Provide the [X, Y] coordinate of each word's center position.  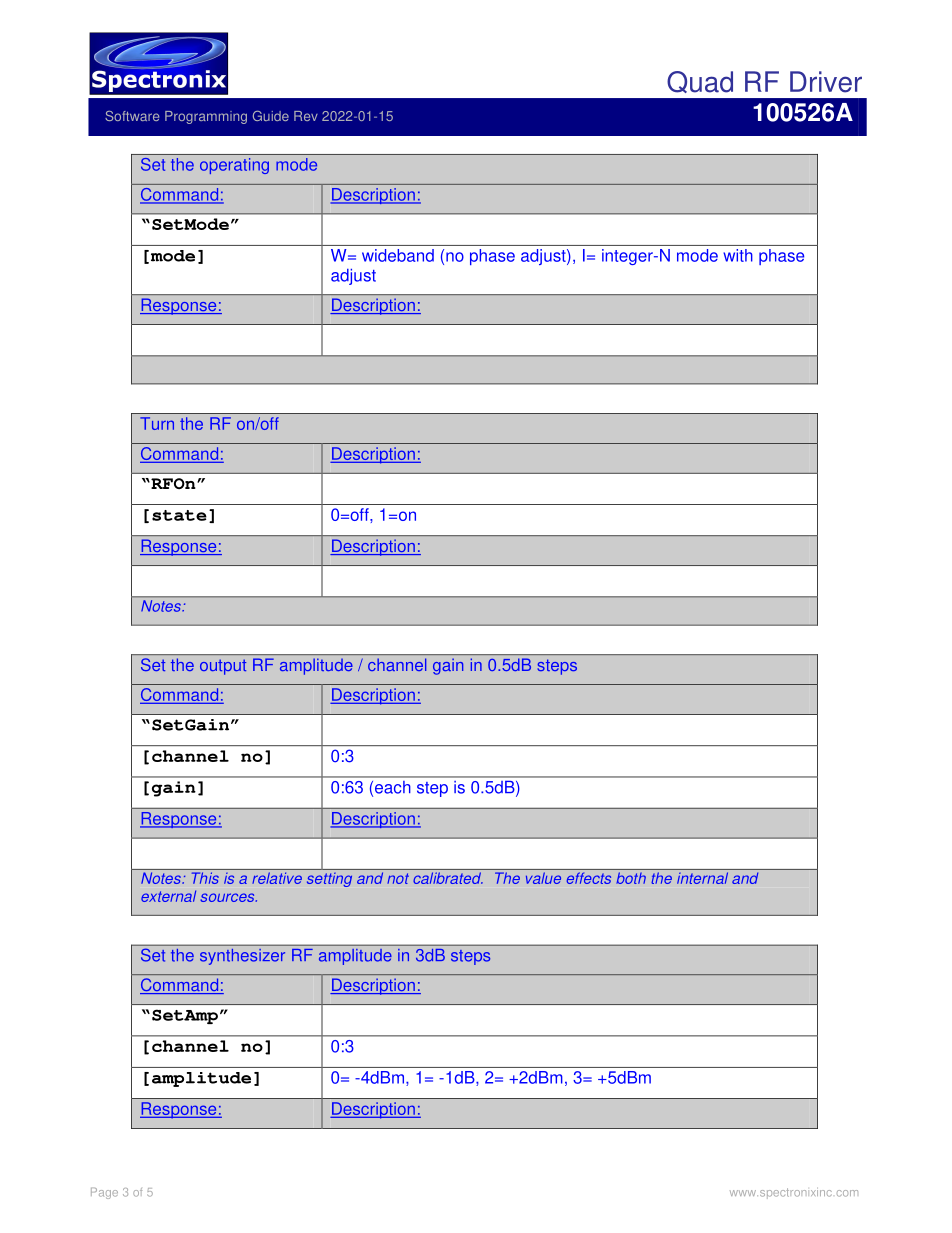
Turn [157, 423]
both [631, 878]
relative [277, 878]
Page [104, 1193]
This [205, 878]
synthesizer [242, 957]
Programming [206, 117]
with [738, 255]
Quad [700, 82]
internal [702, 878]
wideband [398, 255]
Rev [306, 116]
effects [588, 878]
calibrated [448, 878]
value [543, 878]
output [223, 667]
